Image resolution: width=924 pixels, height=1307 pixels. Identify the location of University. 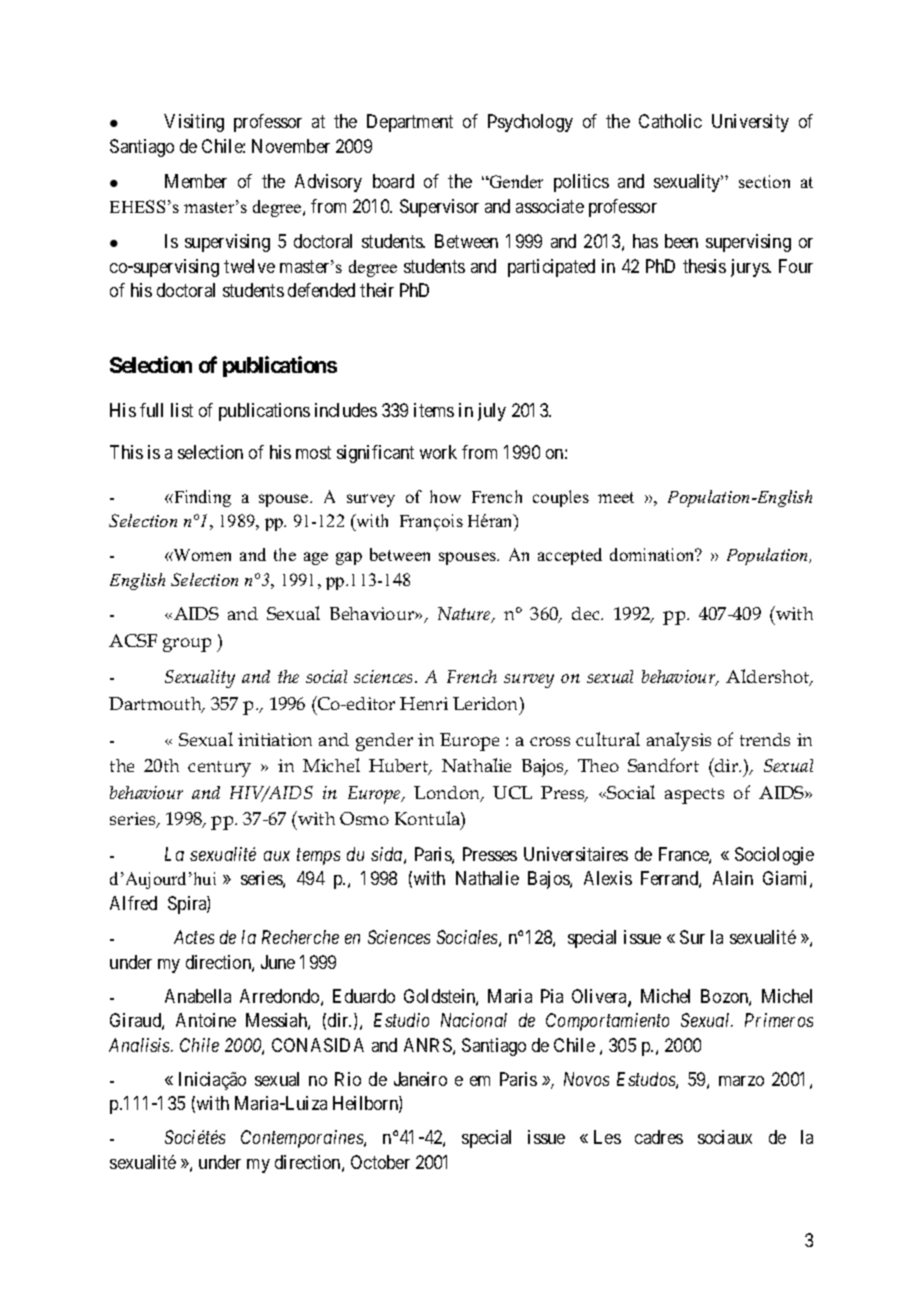
(750, 123).
